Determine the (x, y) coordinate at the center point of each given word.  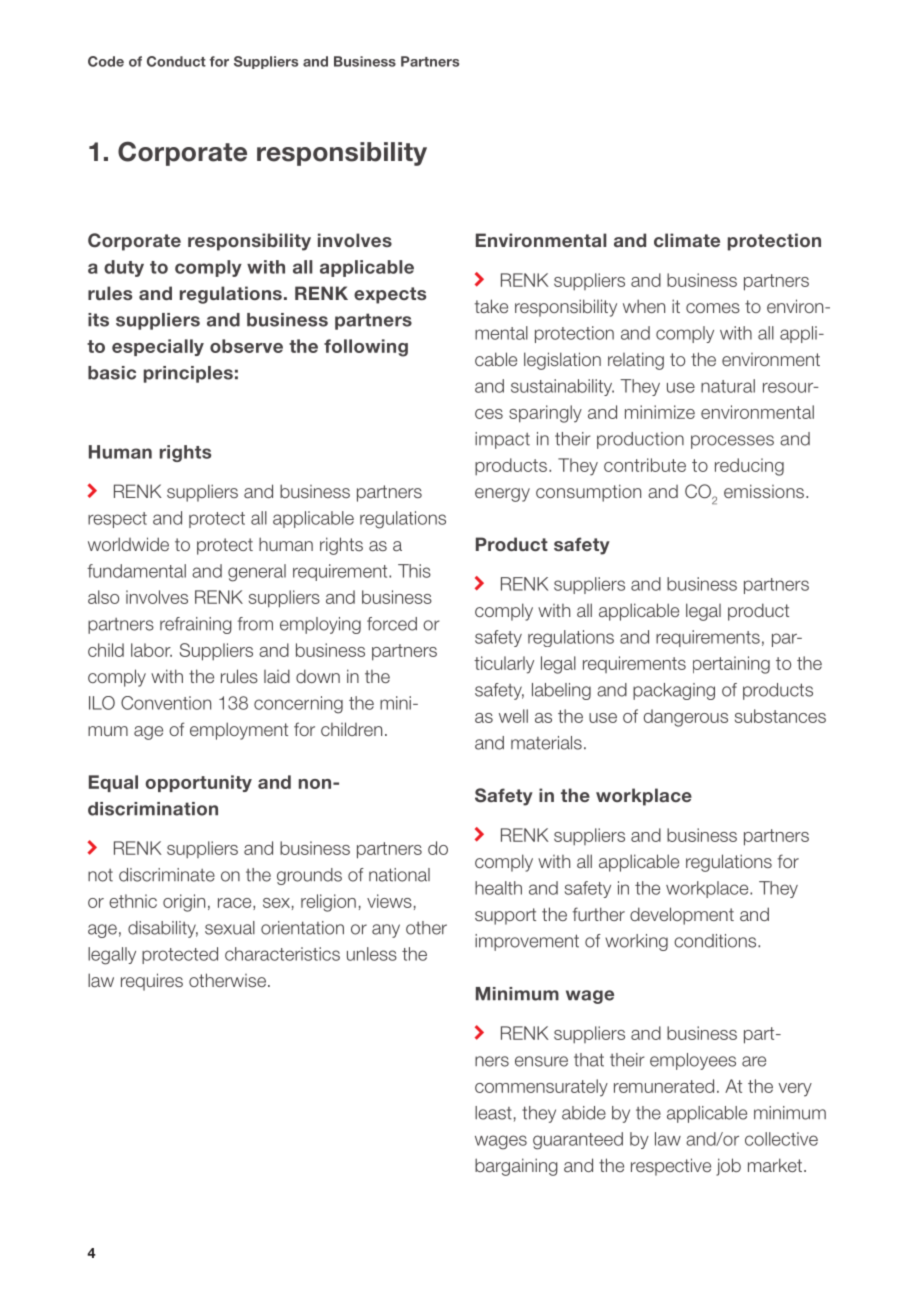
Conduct (176, 61)
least (493, 1113)
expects (390, 295)
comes (713, 308)
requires (152, 982)
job (728, 1167)
